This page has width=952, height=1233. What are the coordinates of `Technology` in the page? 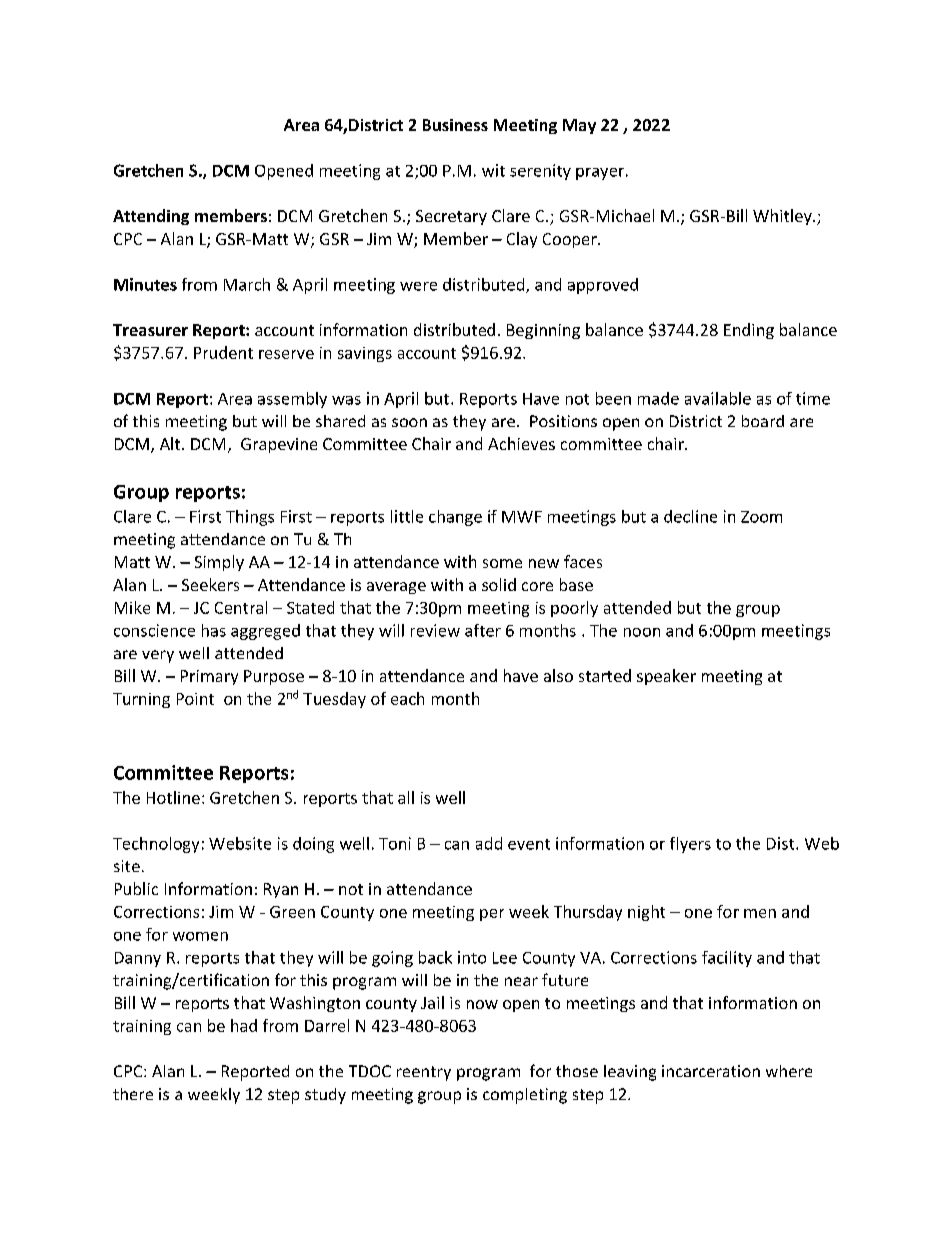 It's located at (156, 845).
